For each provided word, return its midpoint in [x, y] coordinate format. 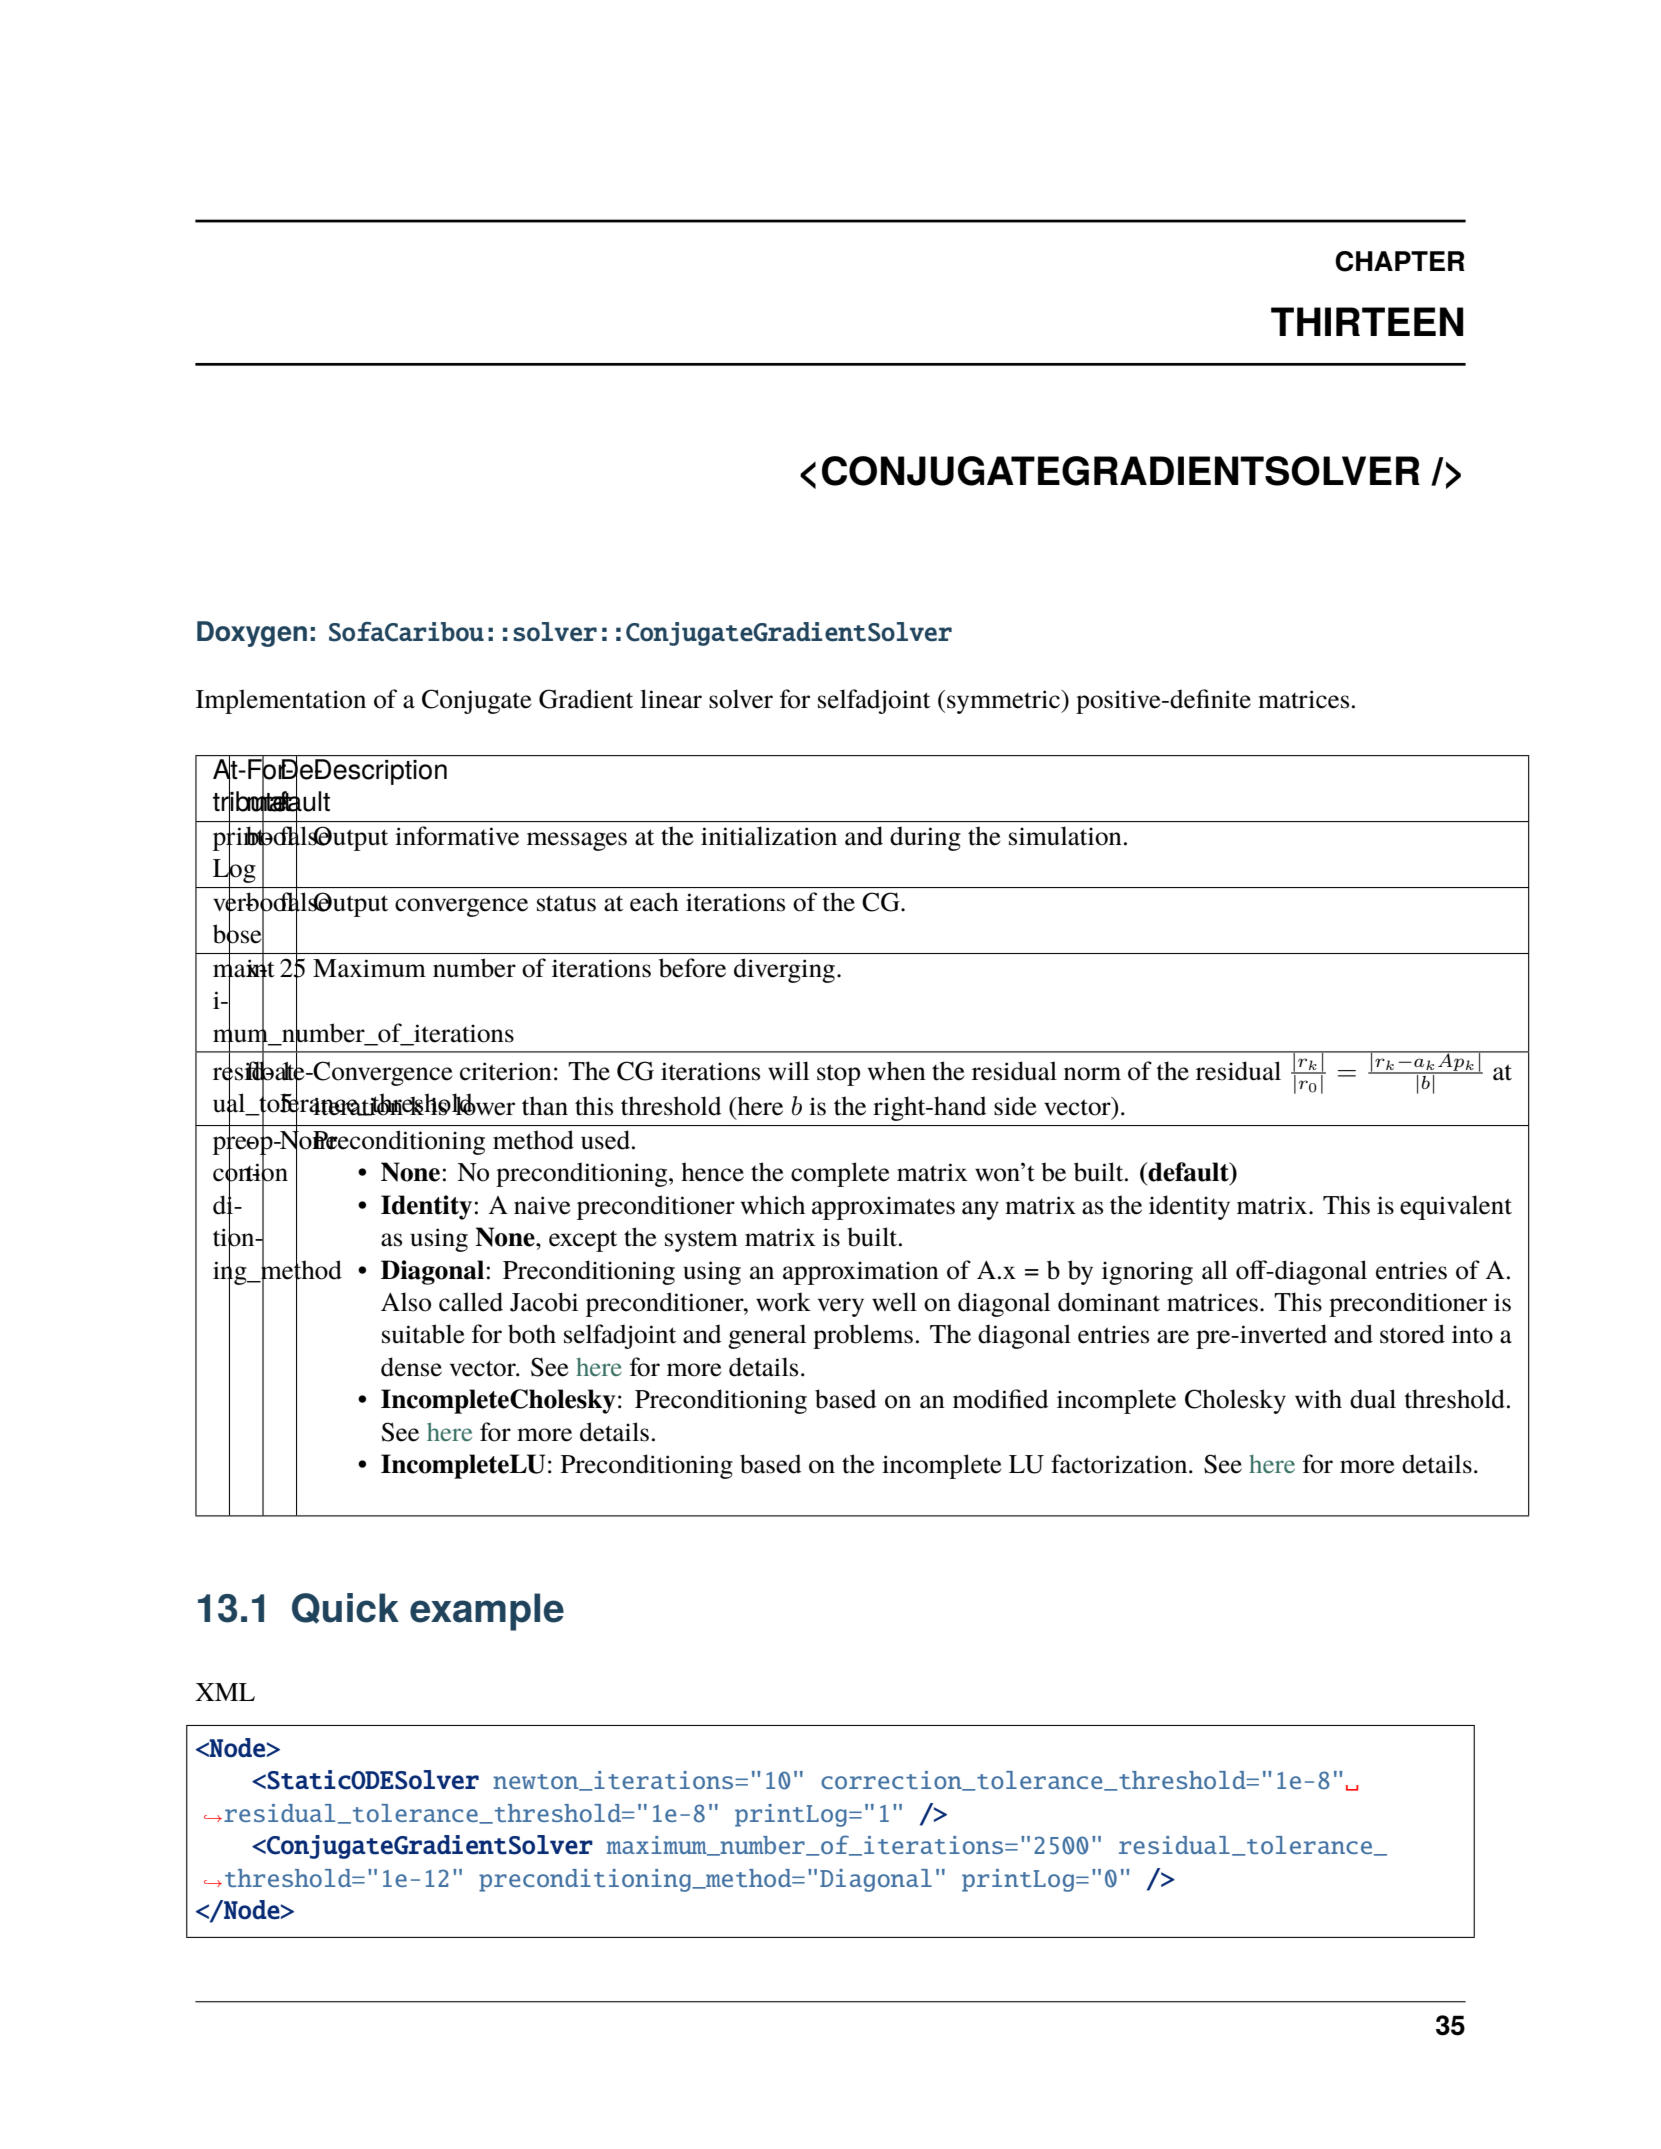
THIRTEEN [1367, 321]
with [1318, 1399]
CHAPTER [1400, 261]
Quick [345, 1608]
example [487, 1612]
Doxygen [252, 634]
